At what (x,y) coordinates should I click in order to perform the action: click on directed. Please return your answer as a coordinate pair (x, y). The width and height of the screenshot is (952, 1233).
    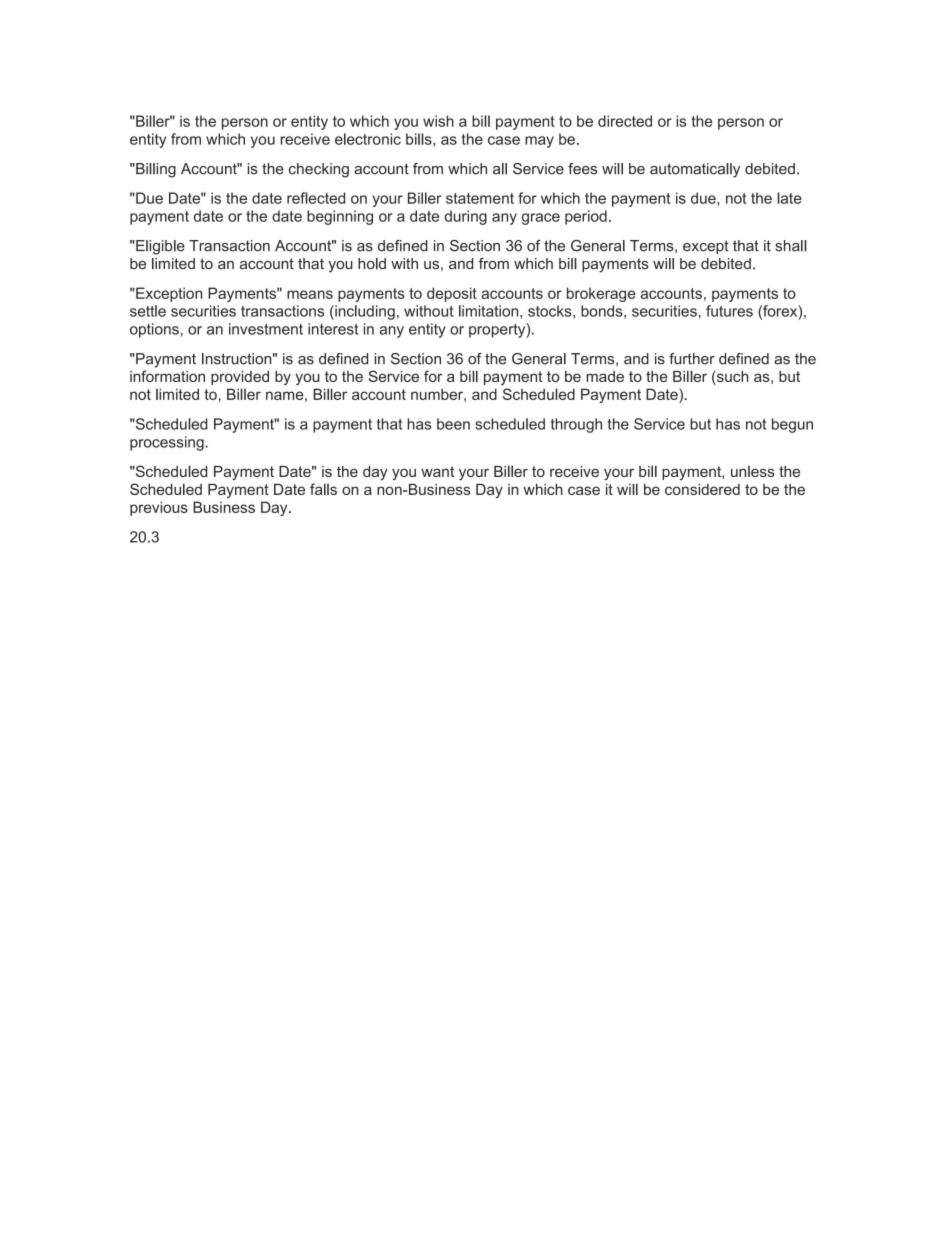
    Looking at the image, I should click on (625, 121).
